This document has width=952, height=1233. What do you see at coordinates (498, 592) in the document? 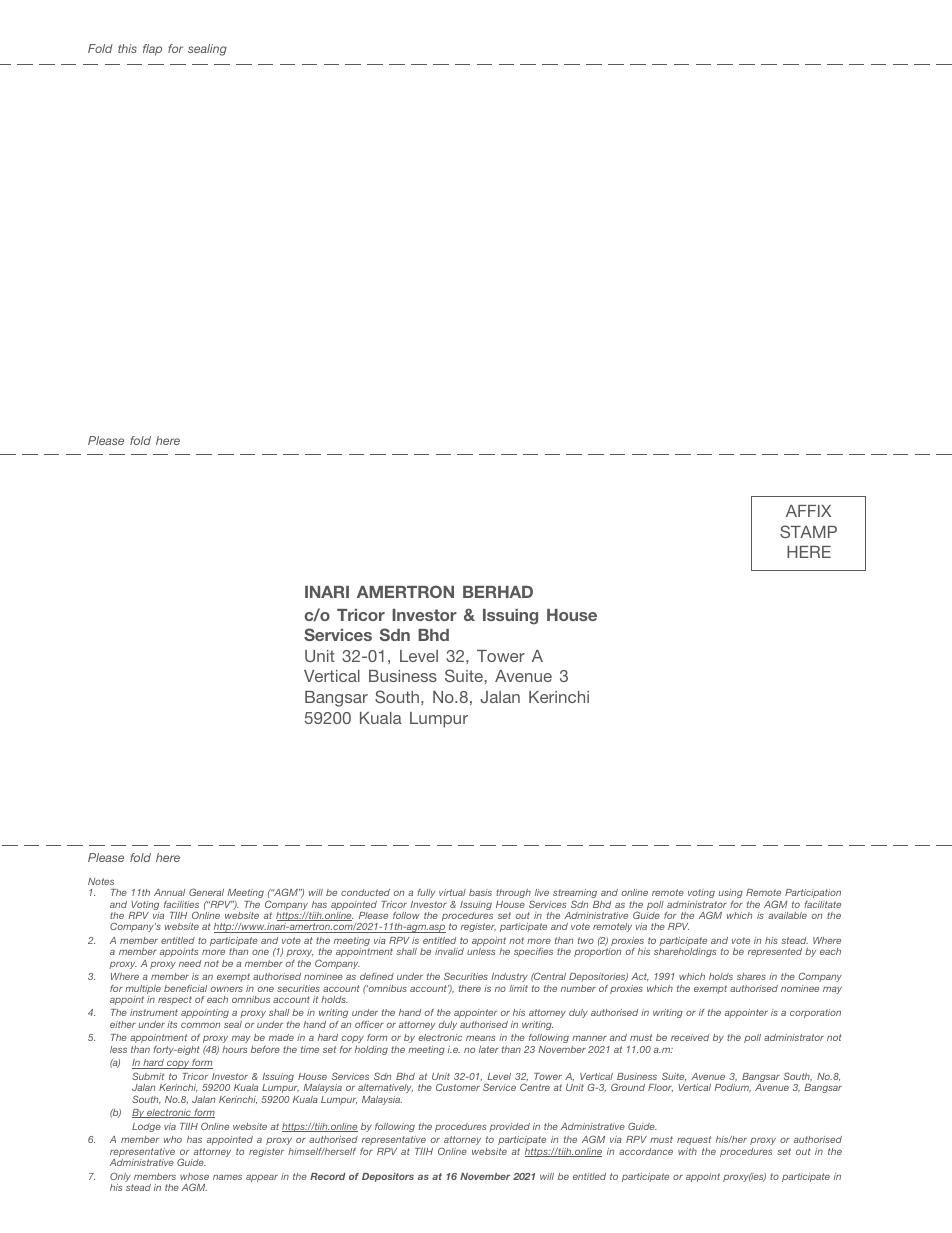
I see `BERHAD` at bounding box center [498, 592].
